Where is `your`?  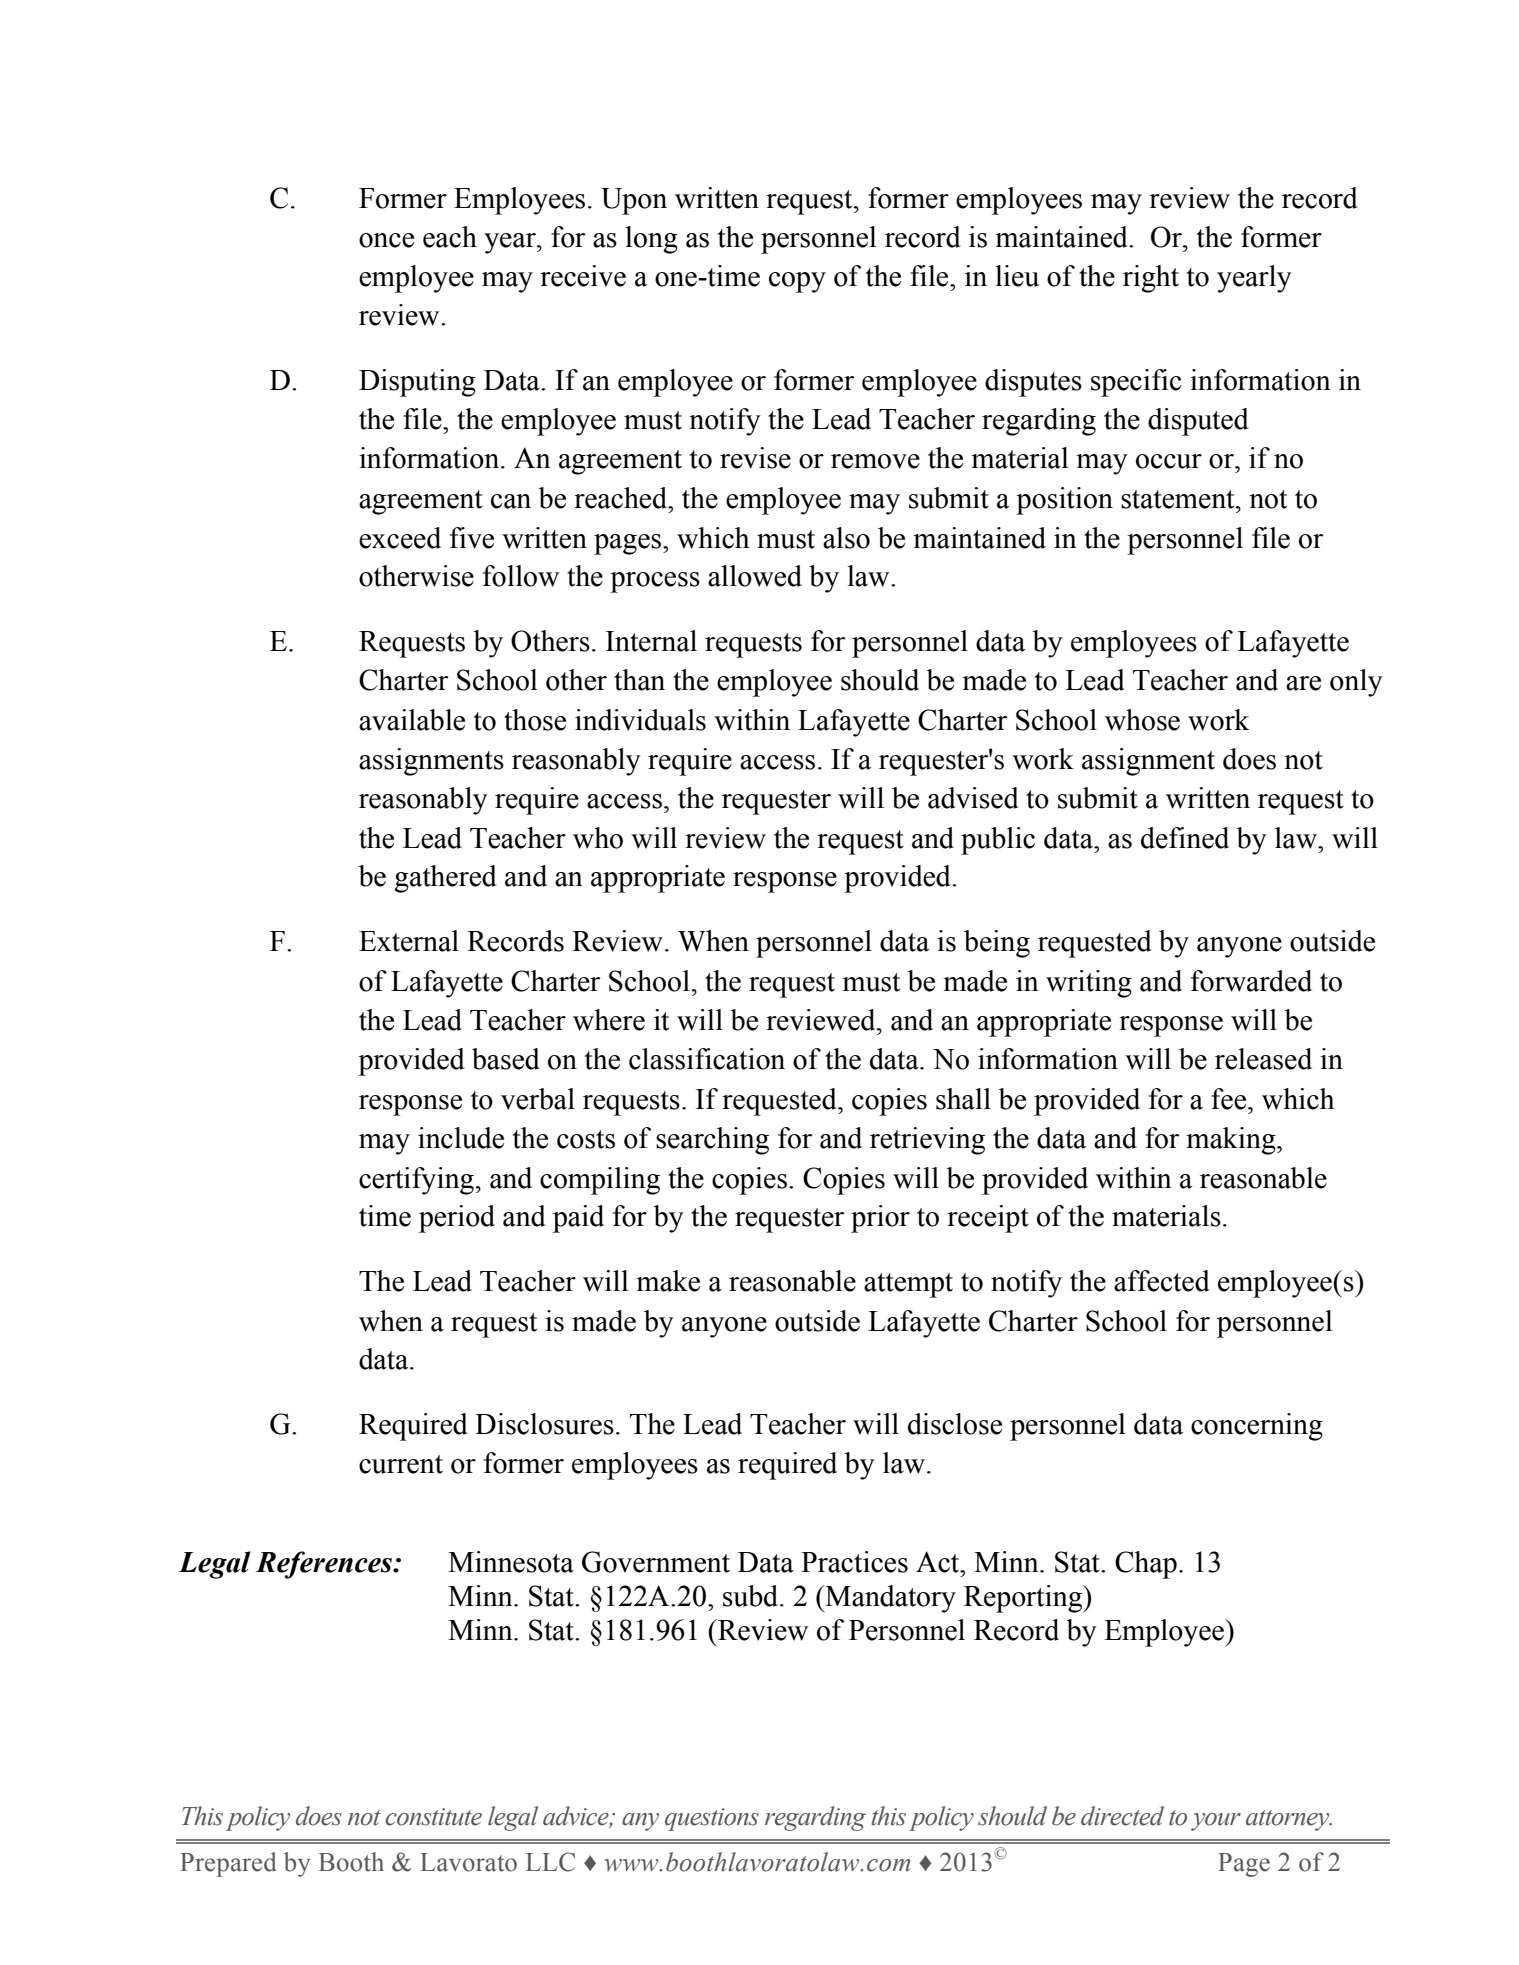
your is located at coordinates (1216, 1822).
